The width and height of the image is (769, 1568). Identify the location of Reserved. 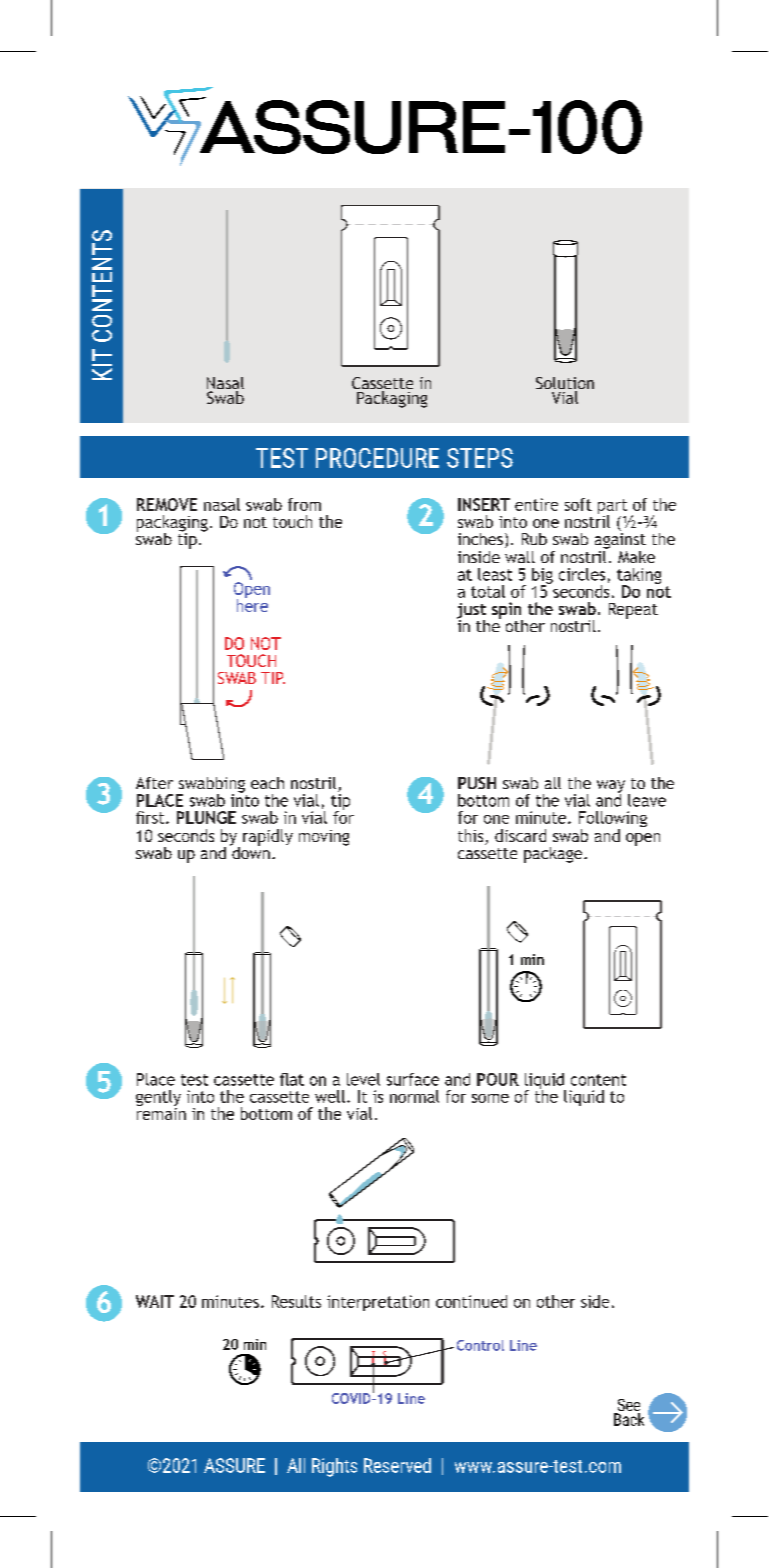
(397, 1465).
